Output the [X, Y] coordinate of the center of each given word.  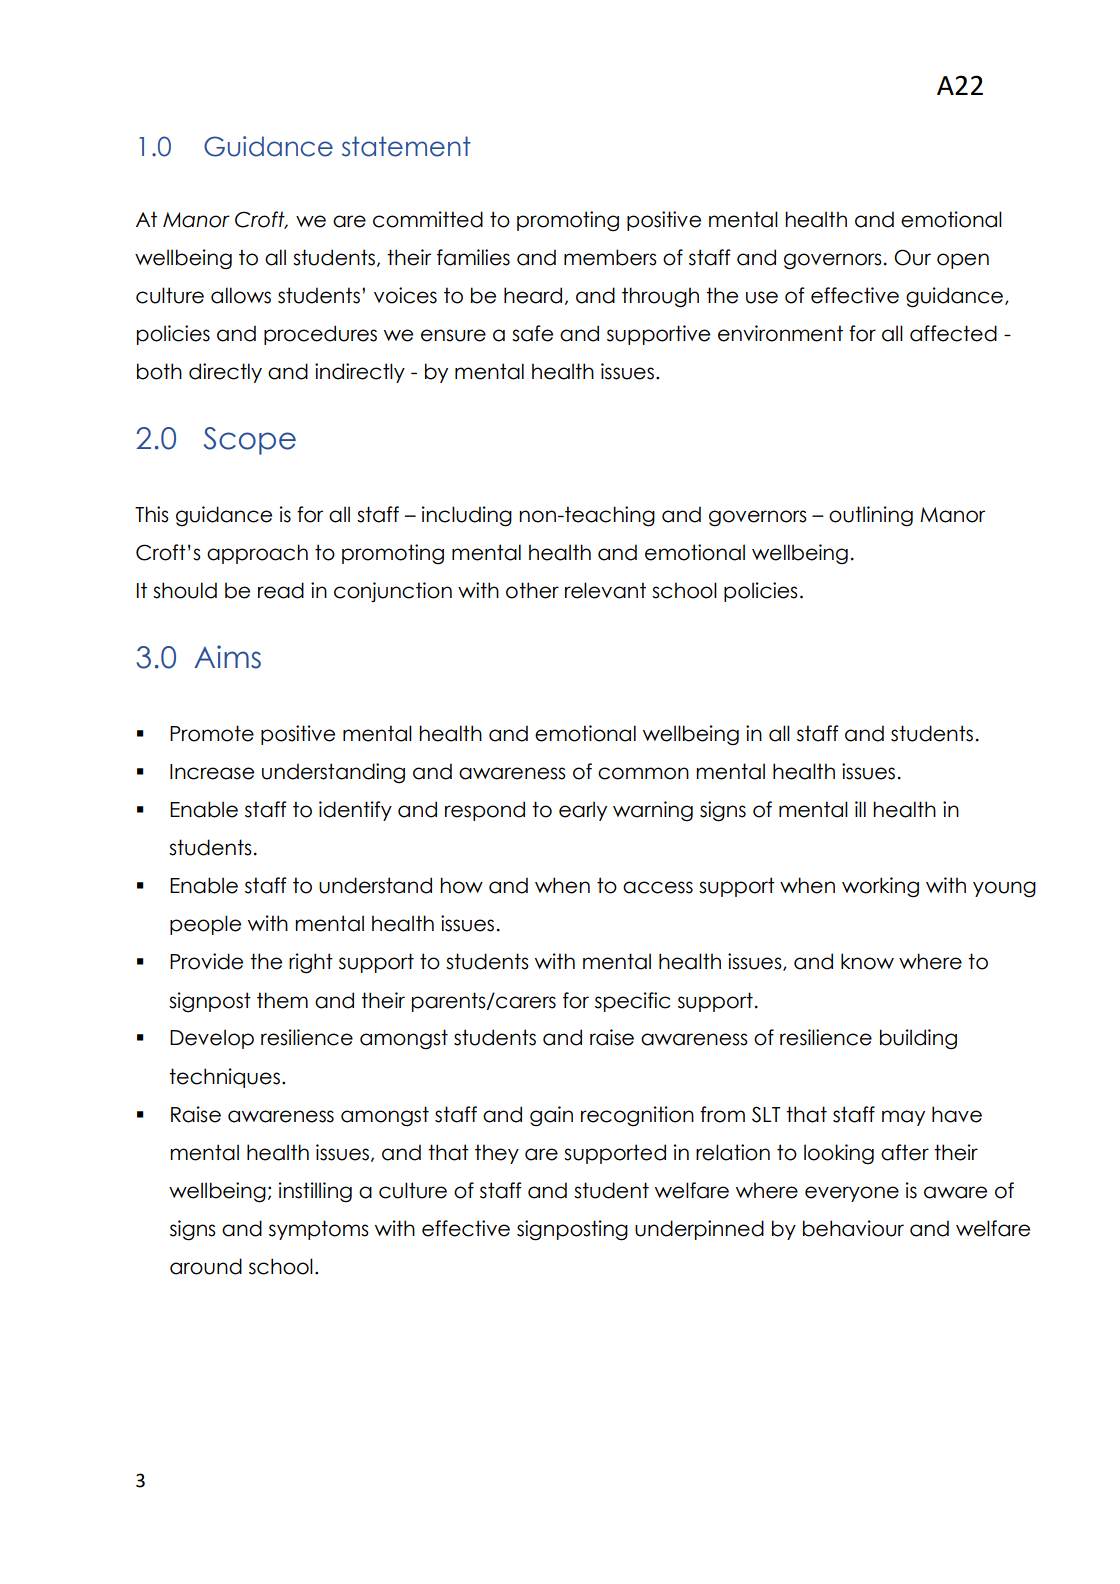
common [643, 773]
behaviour [853, 1228]
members [610, 257]
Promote [212, 733]
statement [406, 146]
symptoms [319, 1230]
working [880, 887]
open [963, 261]
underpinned [699, 1230]
